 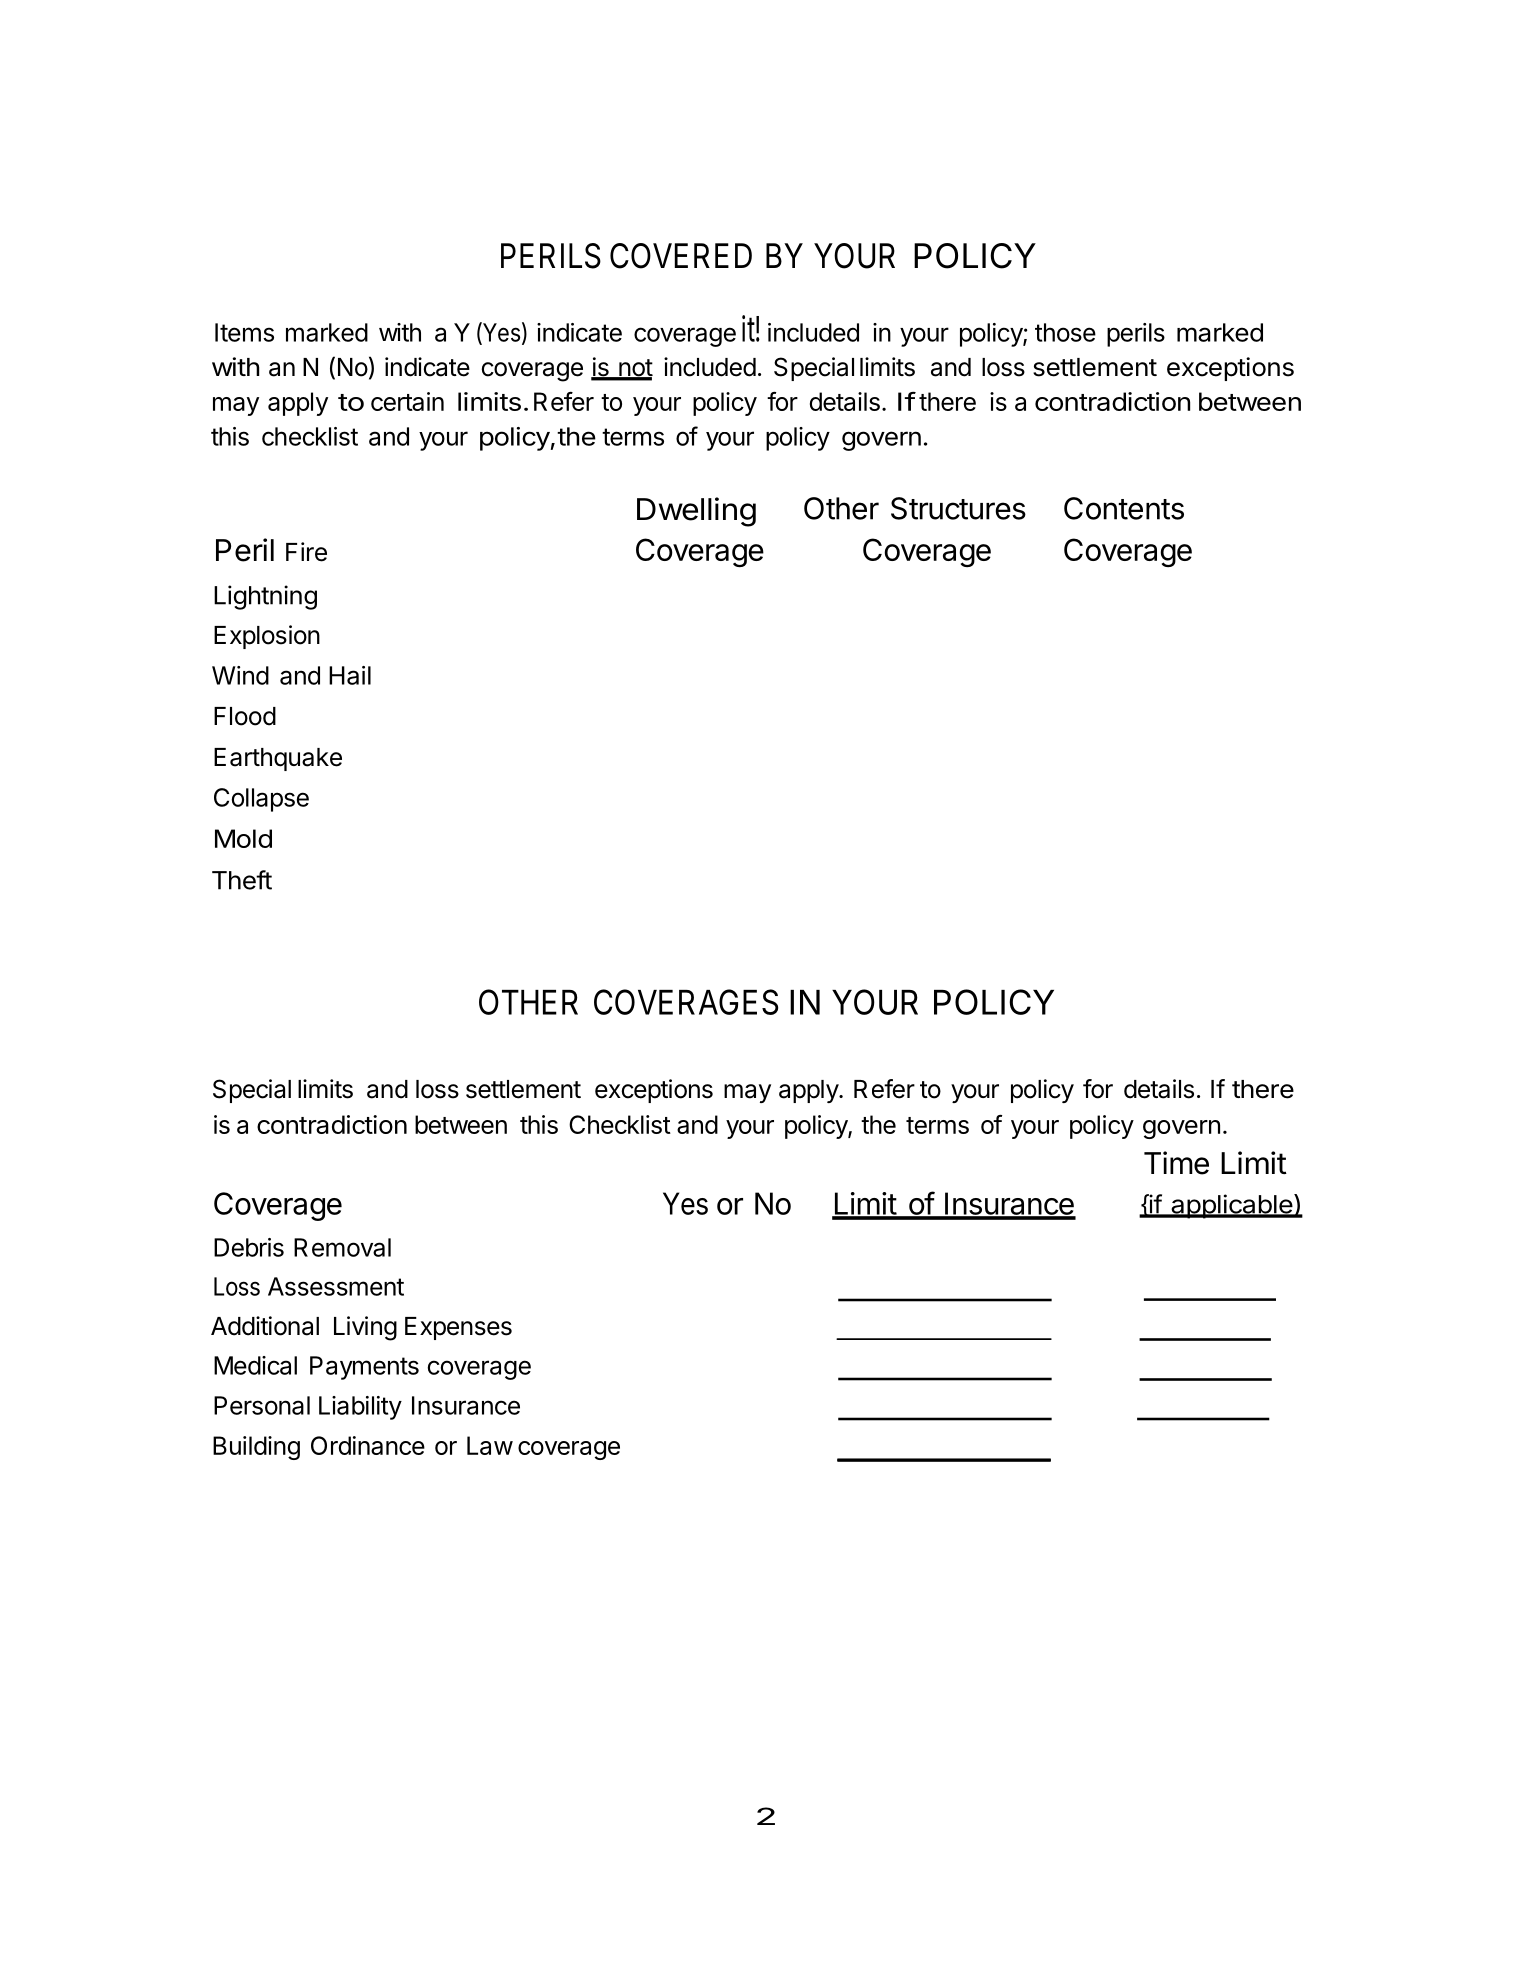 I want to click on Items, so click(x=244, y=332).
